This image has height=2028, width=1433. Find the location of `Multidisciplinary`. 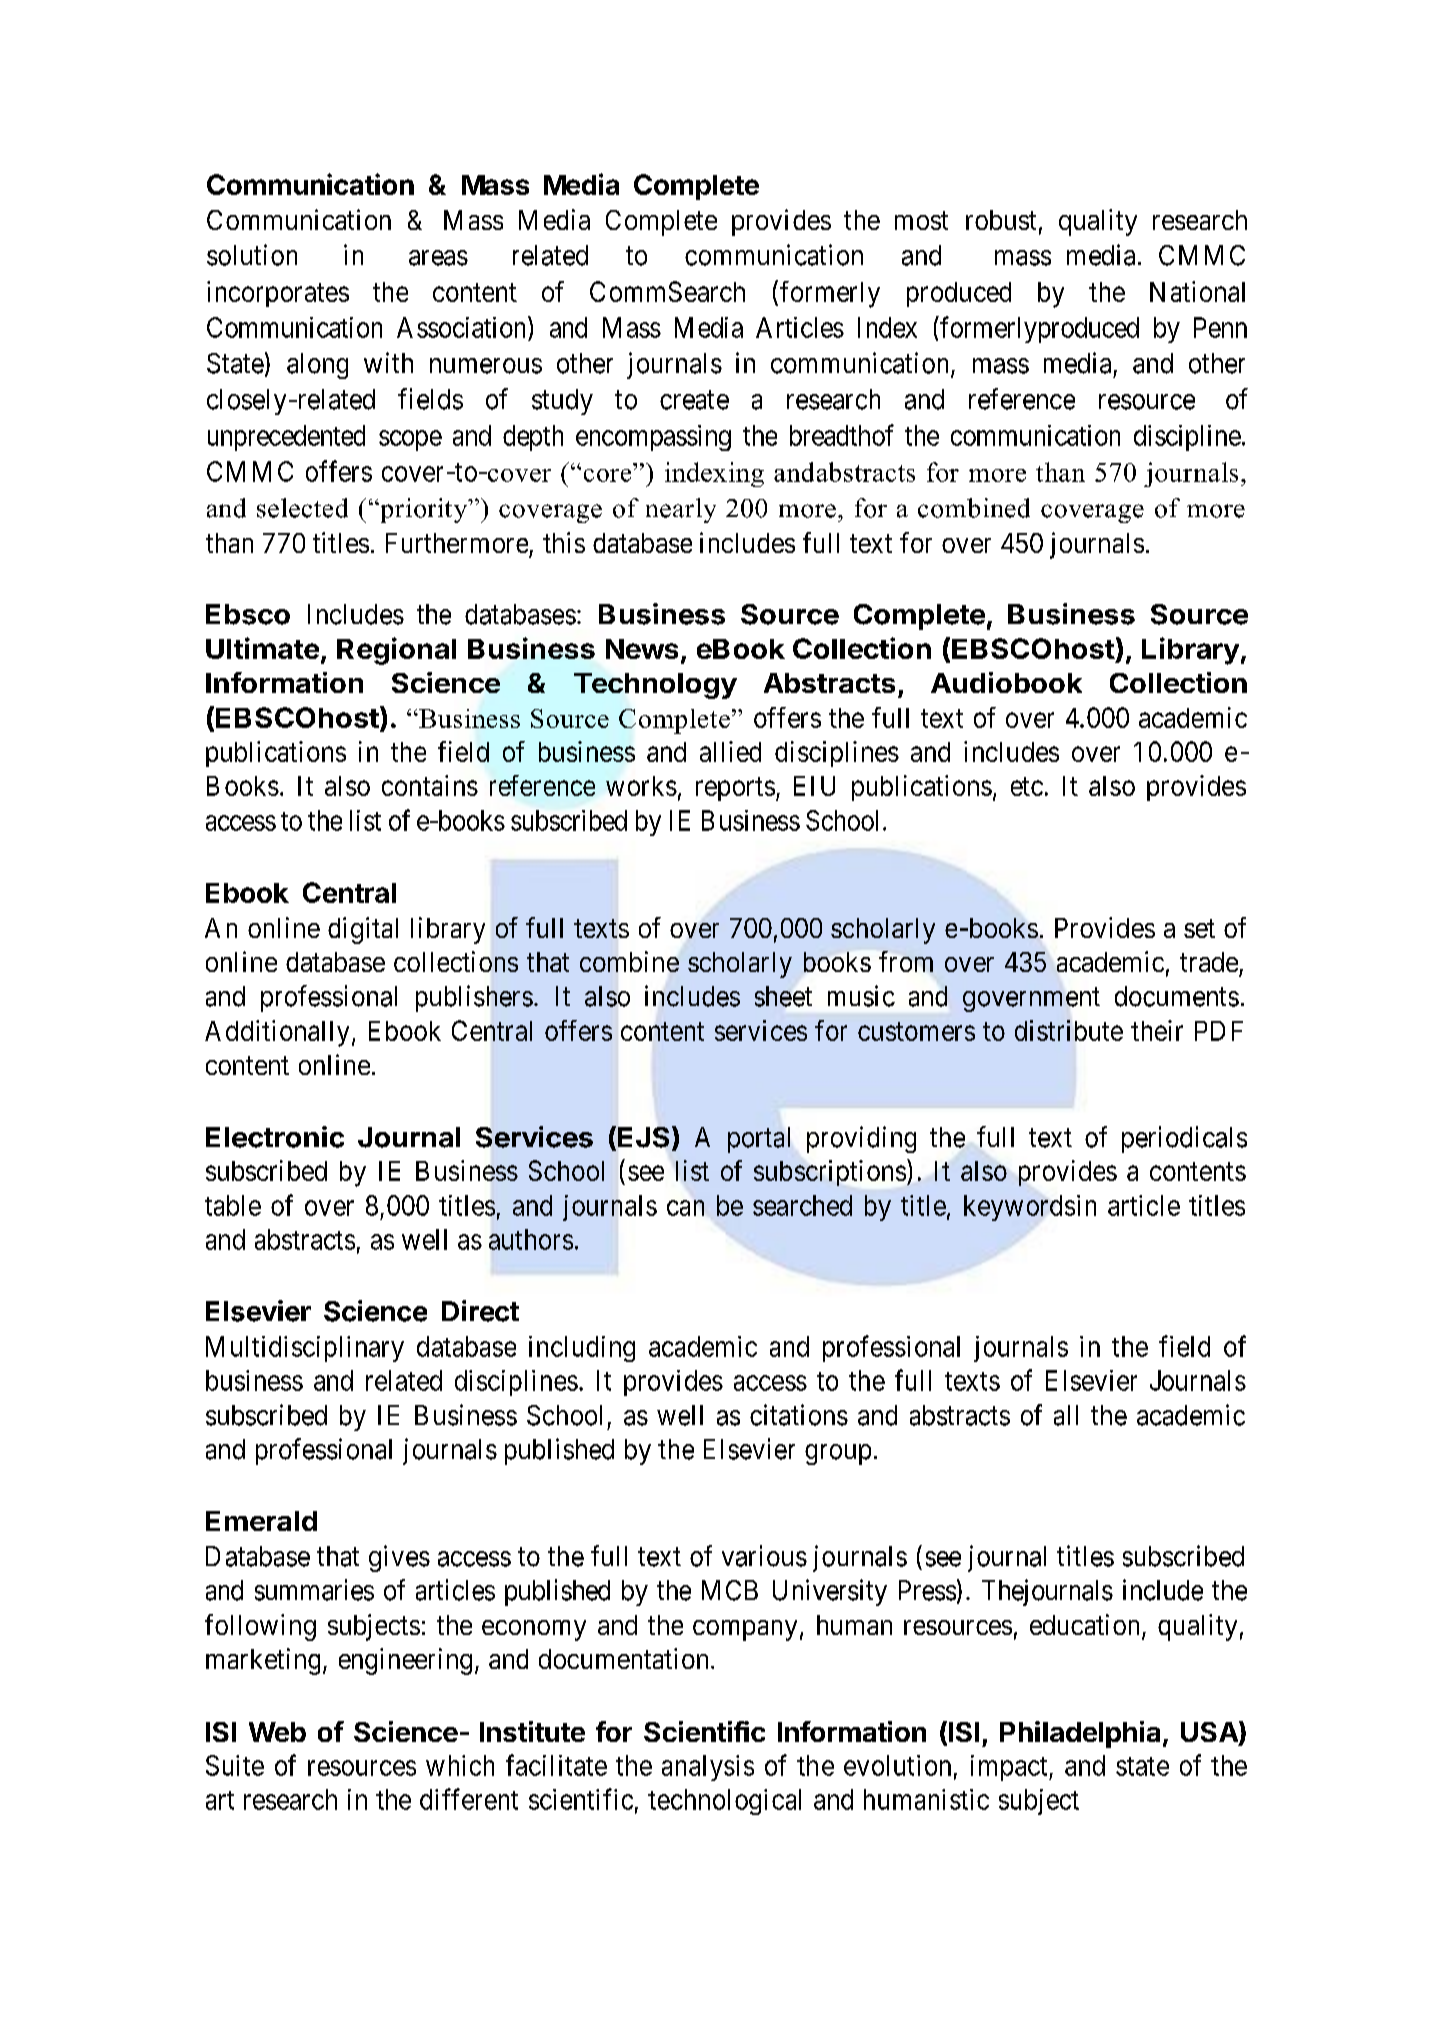

Multidisciplinary is located at coordinates (305, 1349).
